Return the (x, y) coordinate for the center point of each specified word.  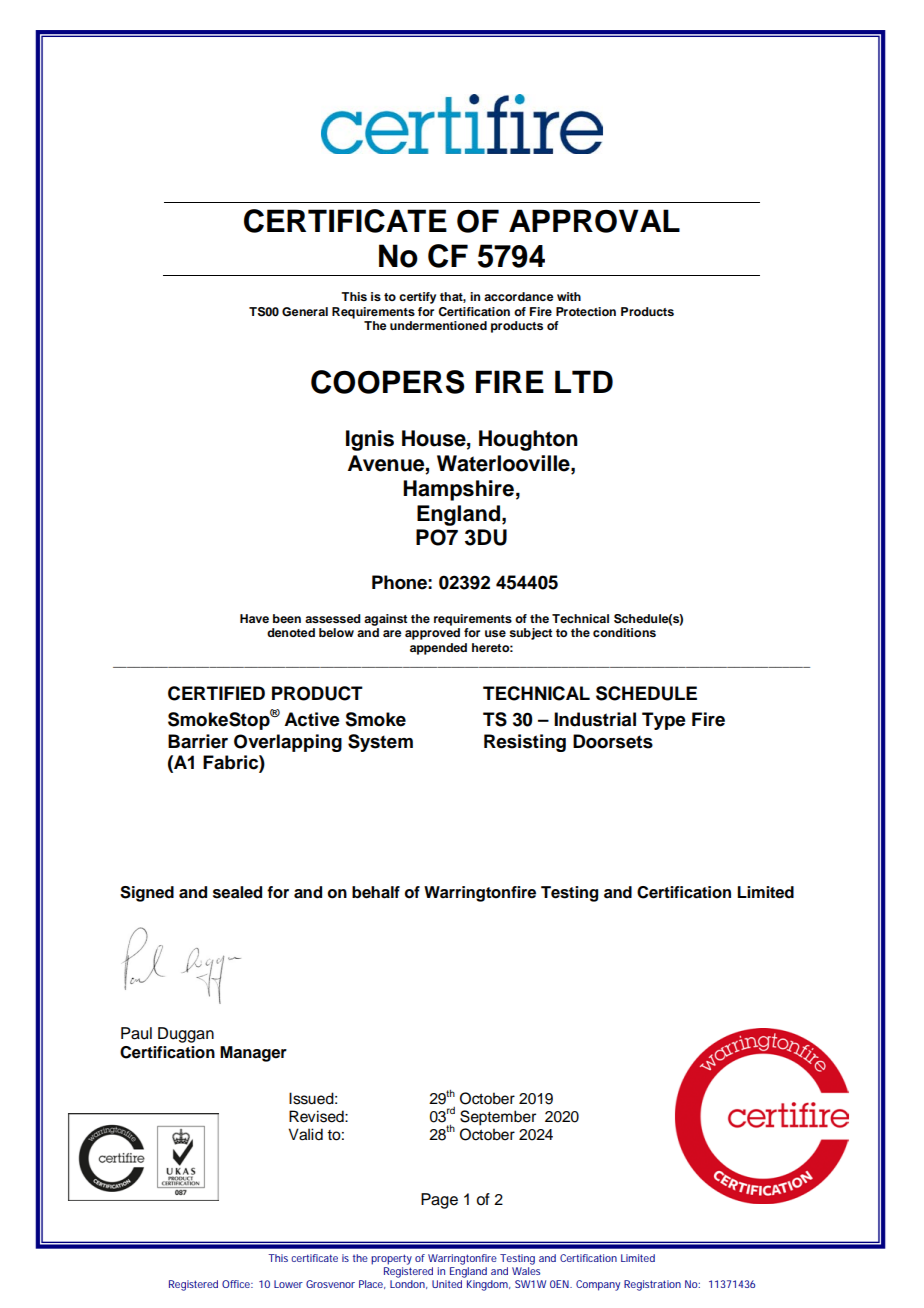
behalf (376, 892)
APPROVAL (594, 221)
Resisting (525, 743)
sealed (237, 892)
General (305, 312)
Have (254, 618)
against (385, 620)
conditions (624, 632)
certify (417, 298)
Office (236, 1284)
